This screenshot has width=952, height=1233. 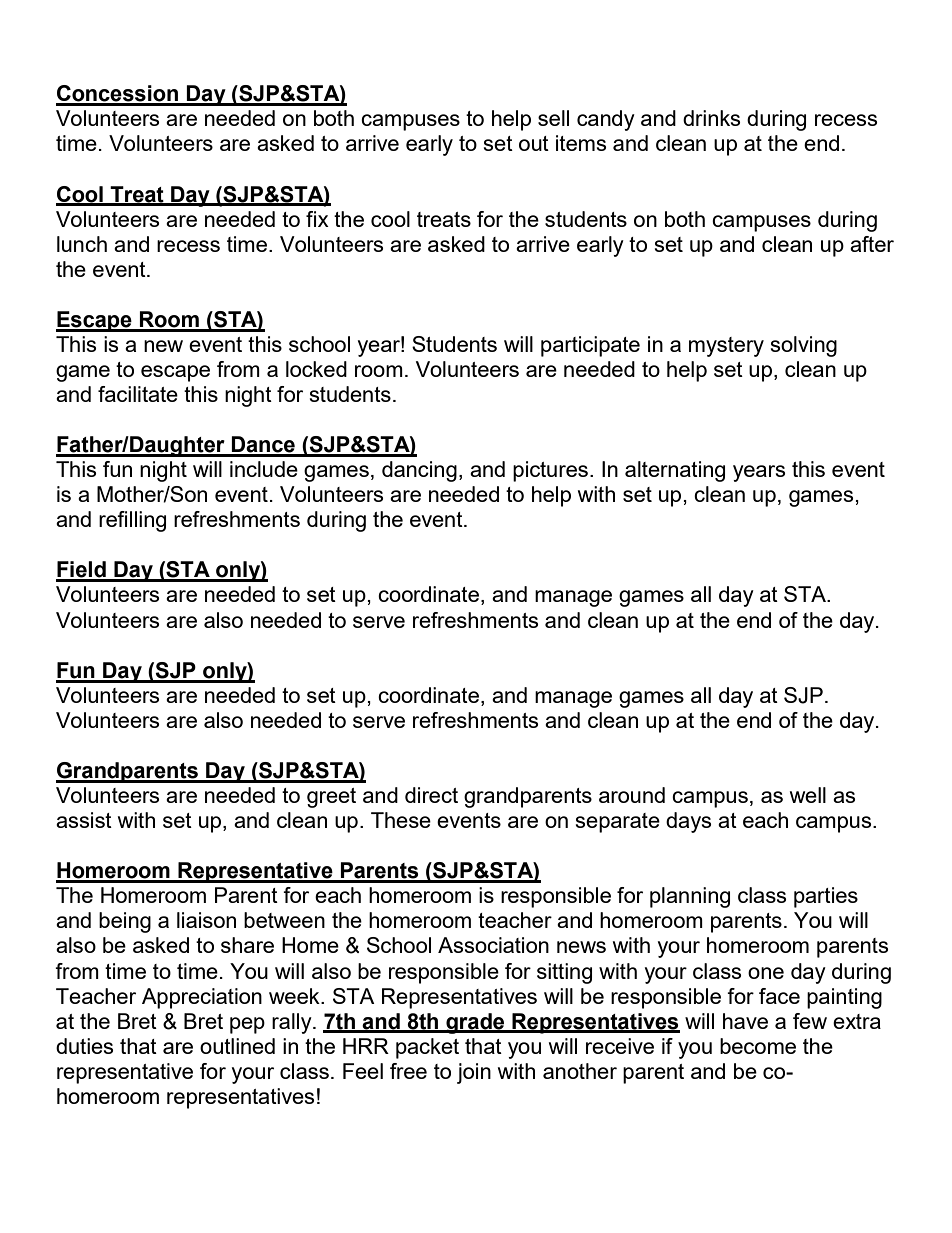 I want to click on outlined, so click(x=237, y=1046).
